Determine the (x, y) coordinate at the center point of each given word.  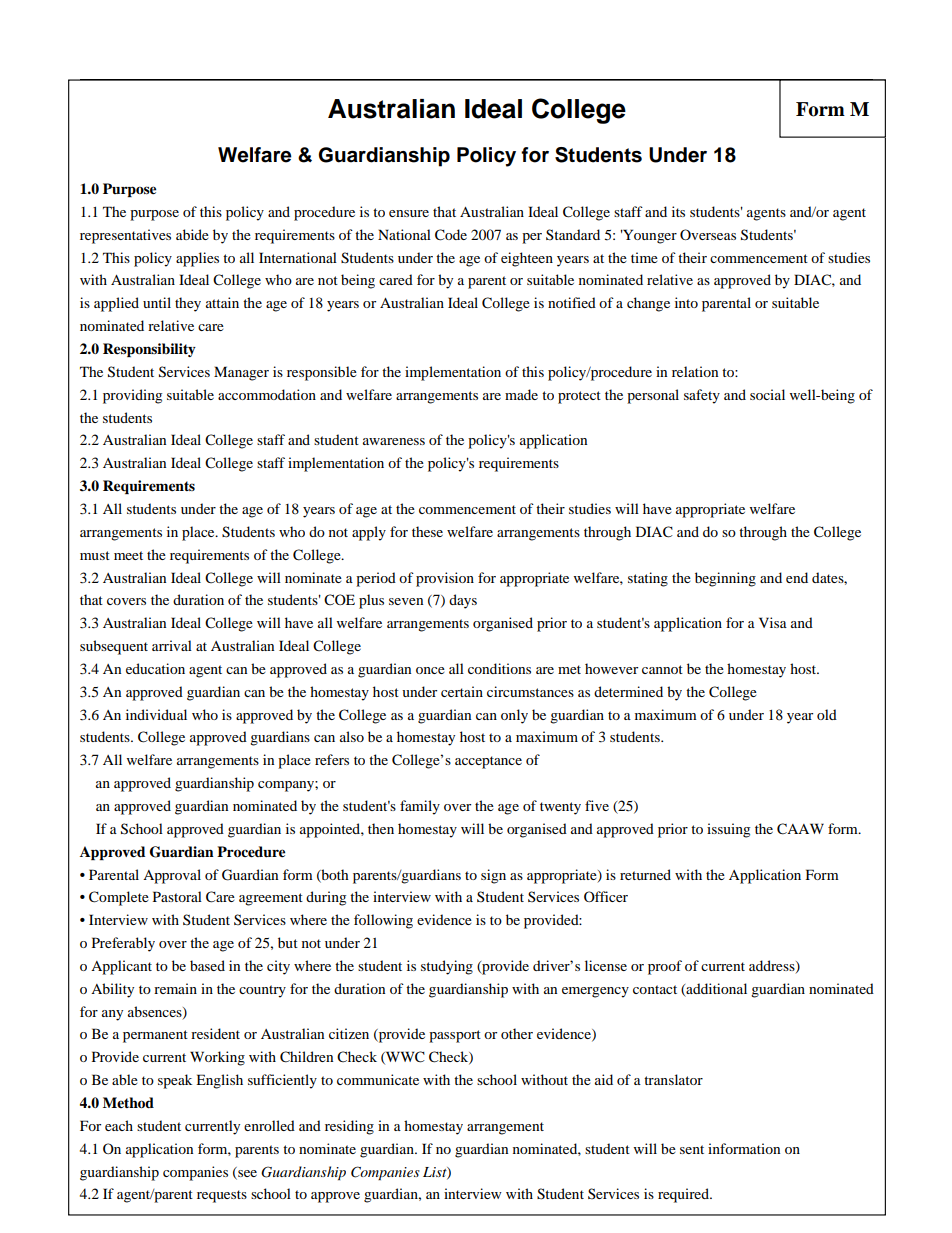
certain (462, 691)
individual (156, 714)
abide (192, 234)
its (678, 211)
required (684, 1195)
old (827, 714)
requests (222, 1196)
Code (451, 235)
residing (349, 1127)
